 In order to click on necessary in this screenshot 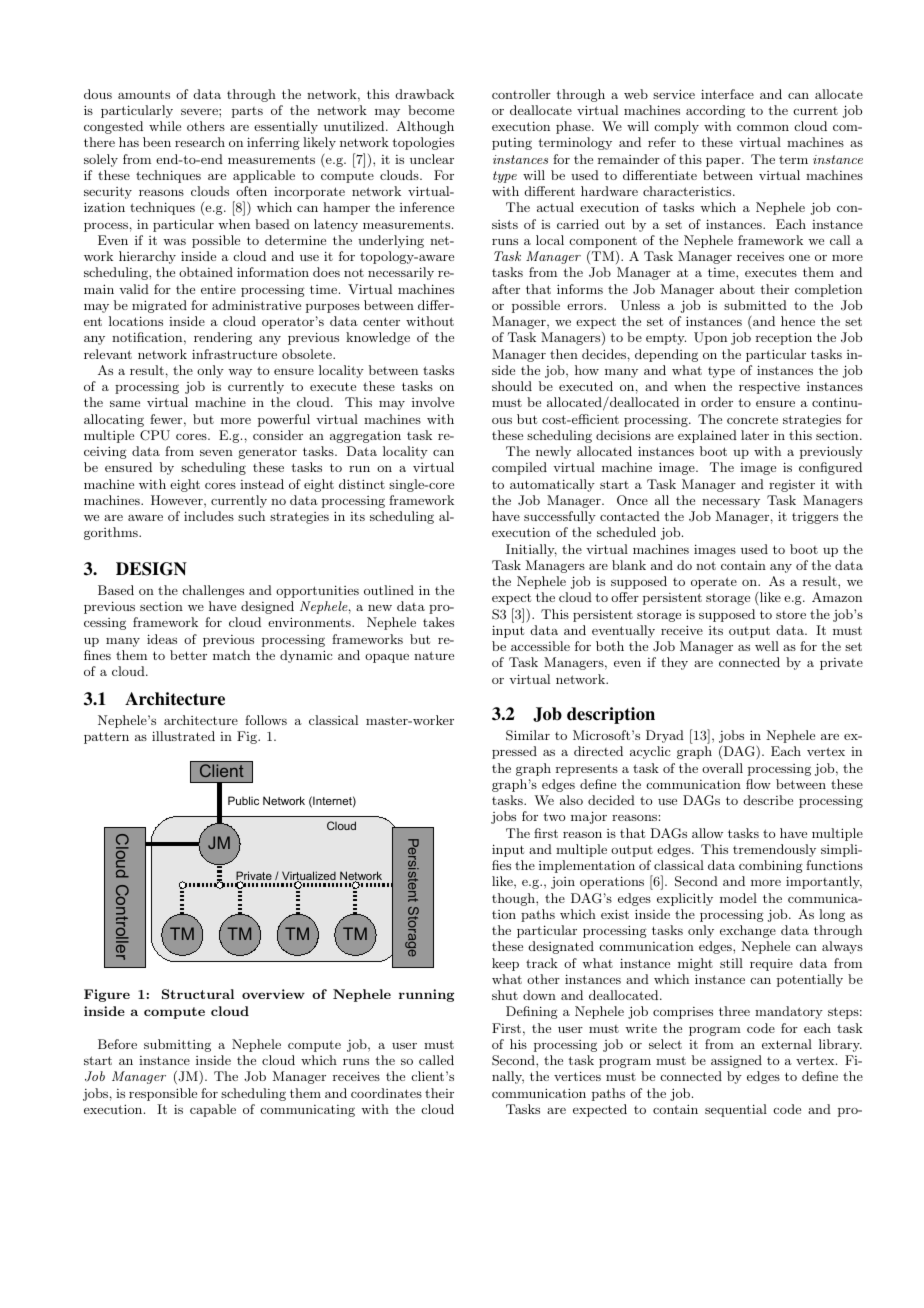, I will do `click(731, 503)`.
